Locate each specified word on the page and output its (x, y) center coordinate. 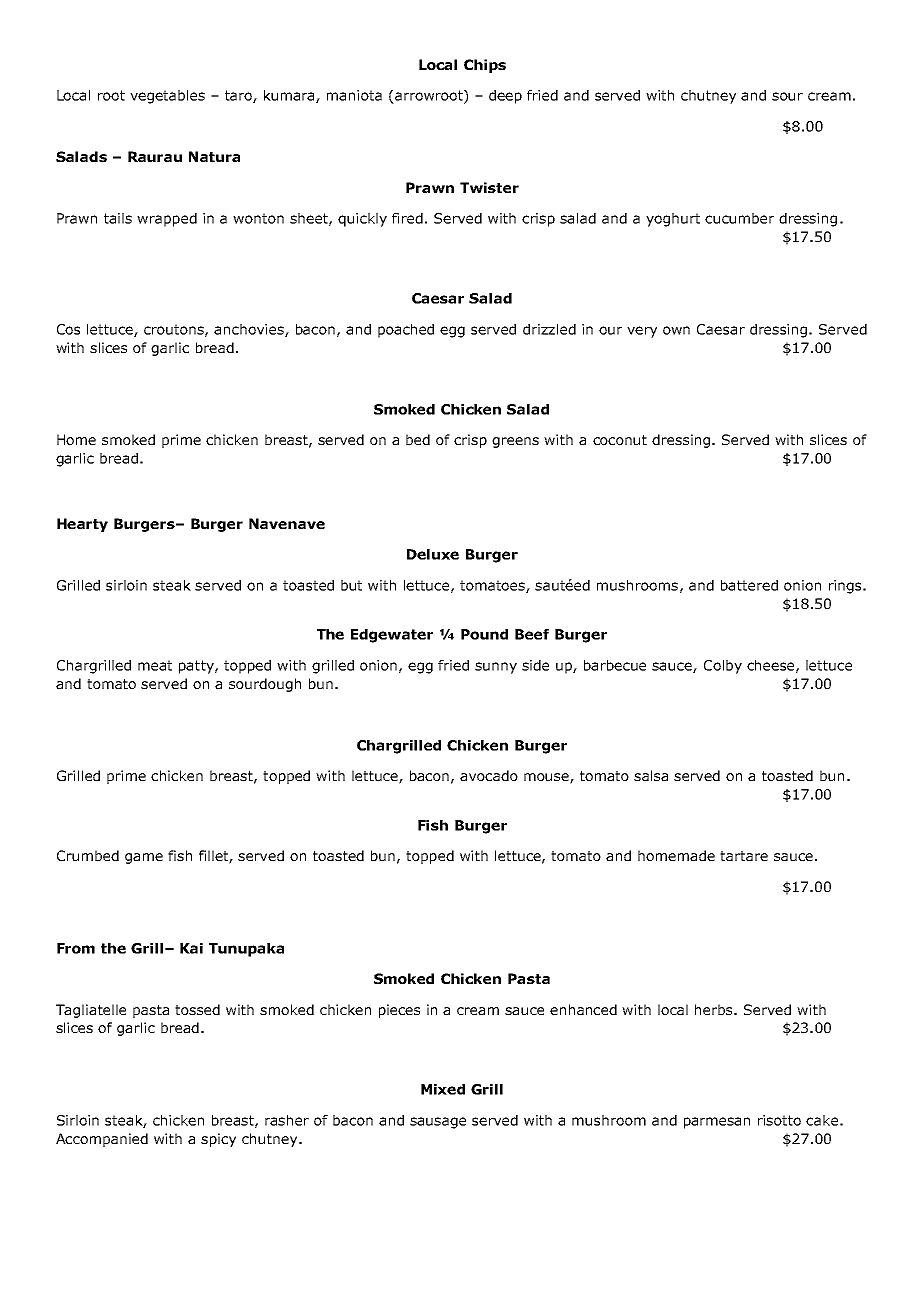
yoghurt (673, 220)
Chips (485, 66)
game (144, 858)
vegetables (167, 97)
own (676, 330)
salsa (651, 775)
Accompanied (102, 1140)
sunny (496, 668)
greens (515, 442)
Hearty (82, 525)
